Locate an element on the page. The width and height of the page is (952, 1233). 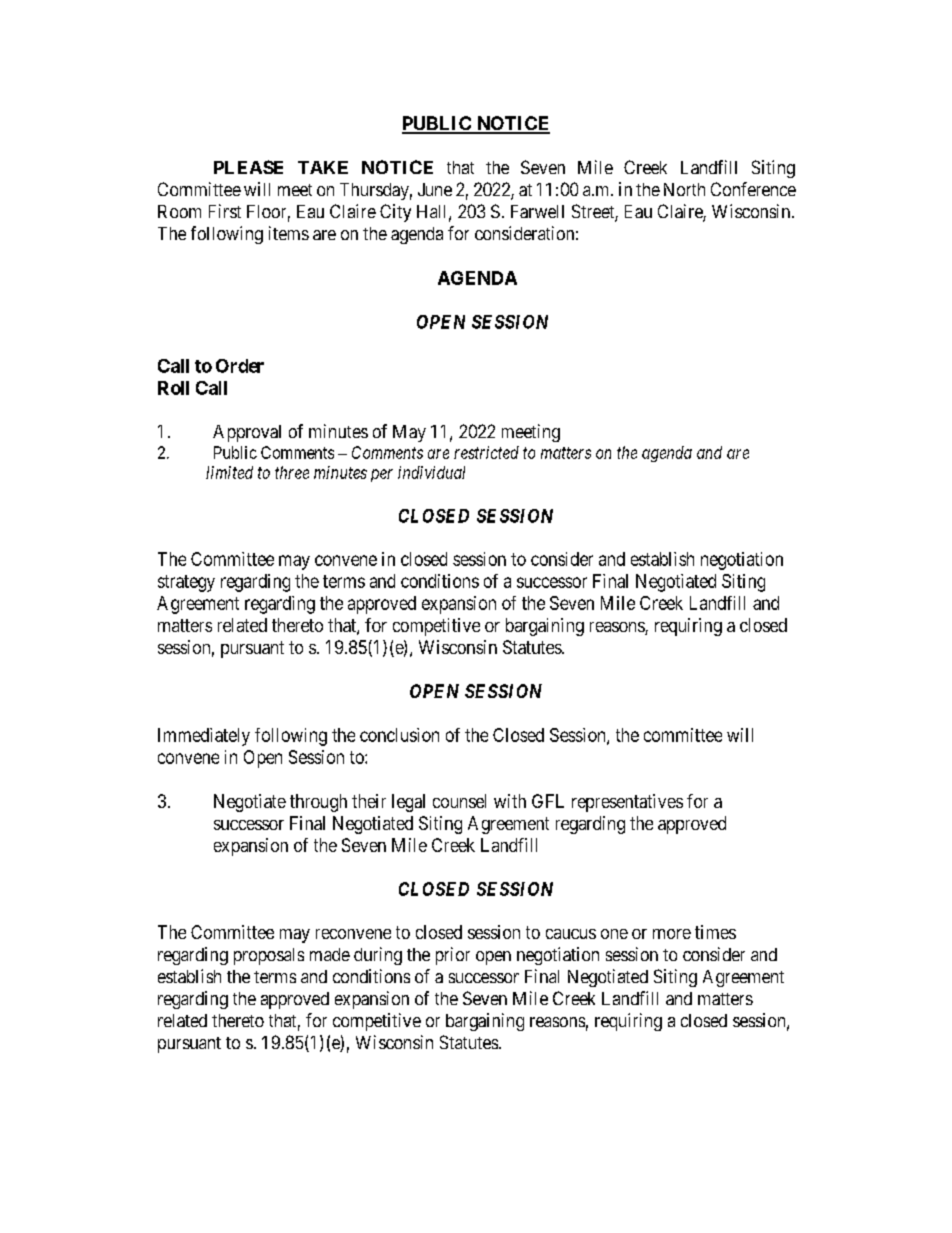
proposals is located at coordinates (269, 956).
